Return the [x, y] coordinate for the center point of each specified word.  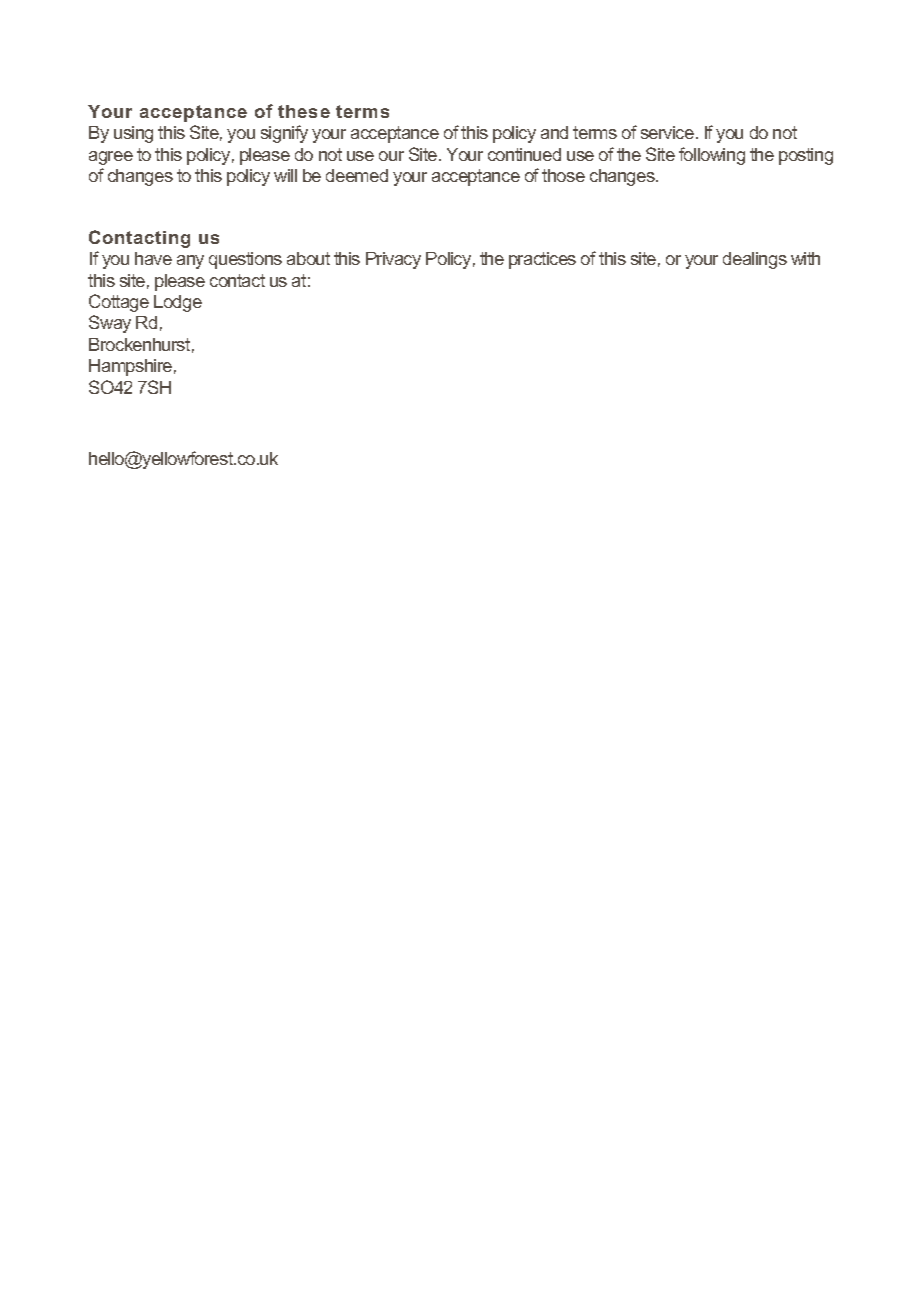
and [554, 132]
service [669, 132]
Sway [110, 324]
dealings [755, 260]
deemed [357, 175]
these [304, 111]
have [153, 258]
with [805, 258]
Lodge [178, 303]
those [563, 175]
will [285, 175]
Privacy [393, 260]
